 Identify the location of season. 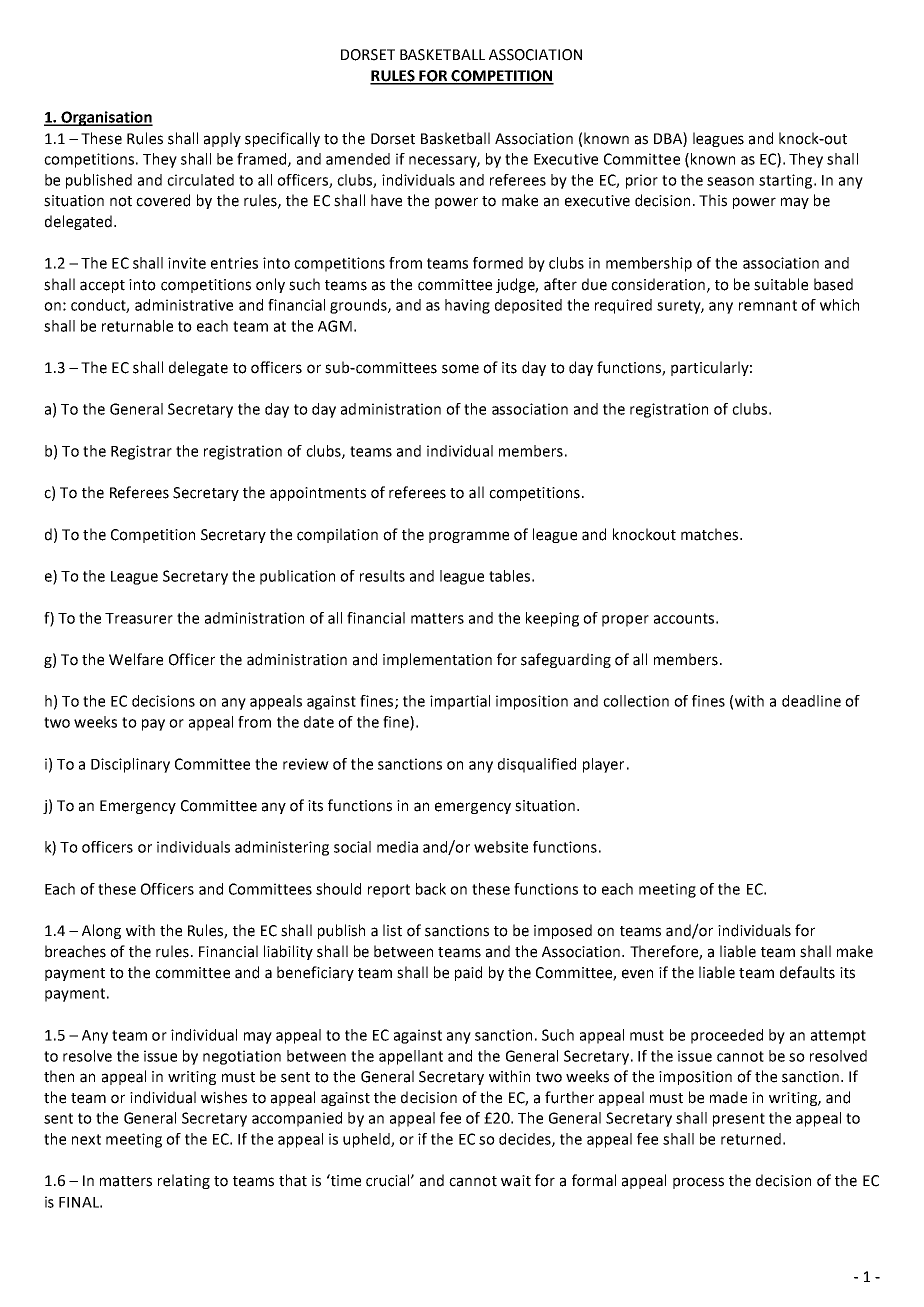
(730, 181).
